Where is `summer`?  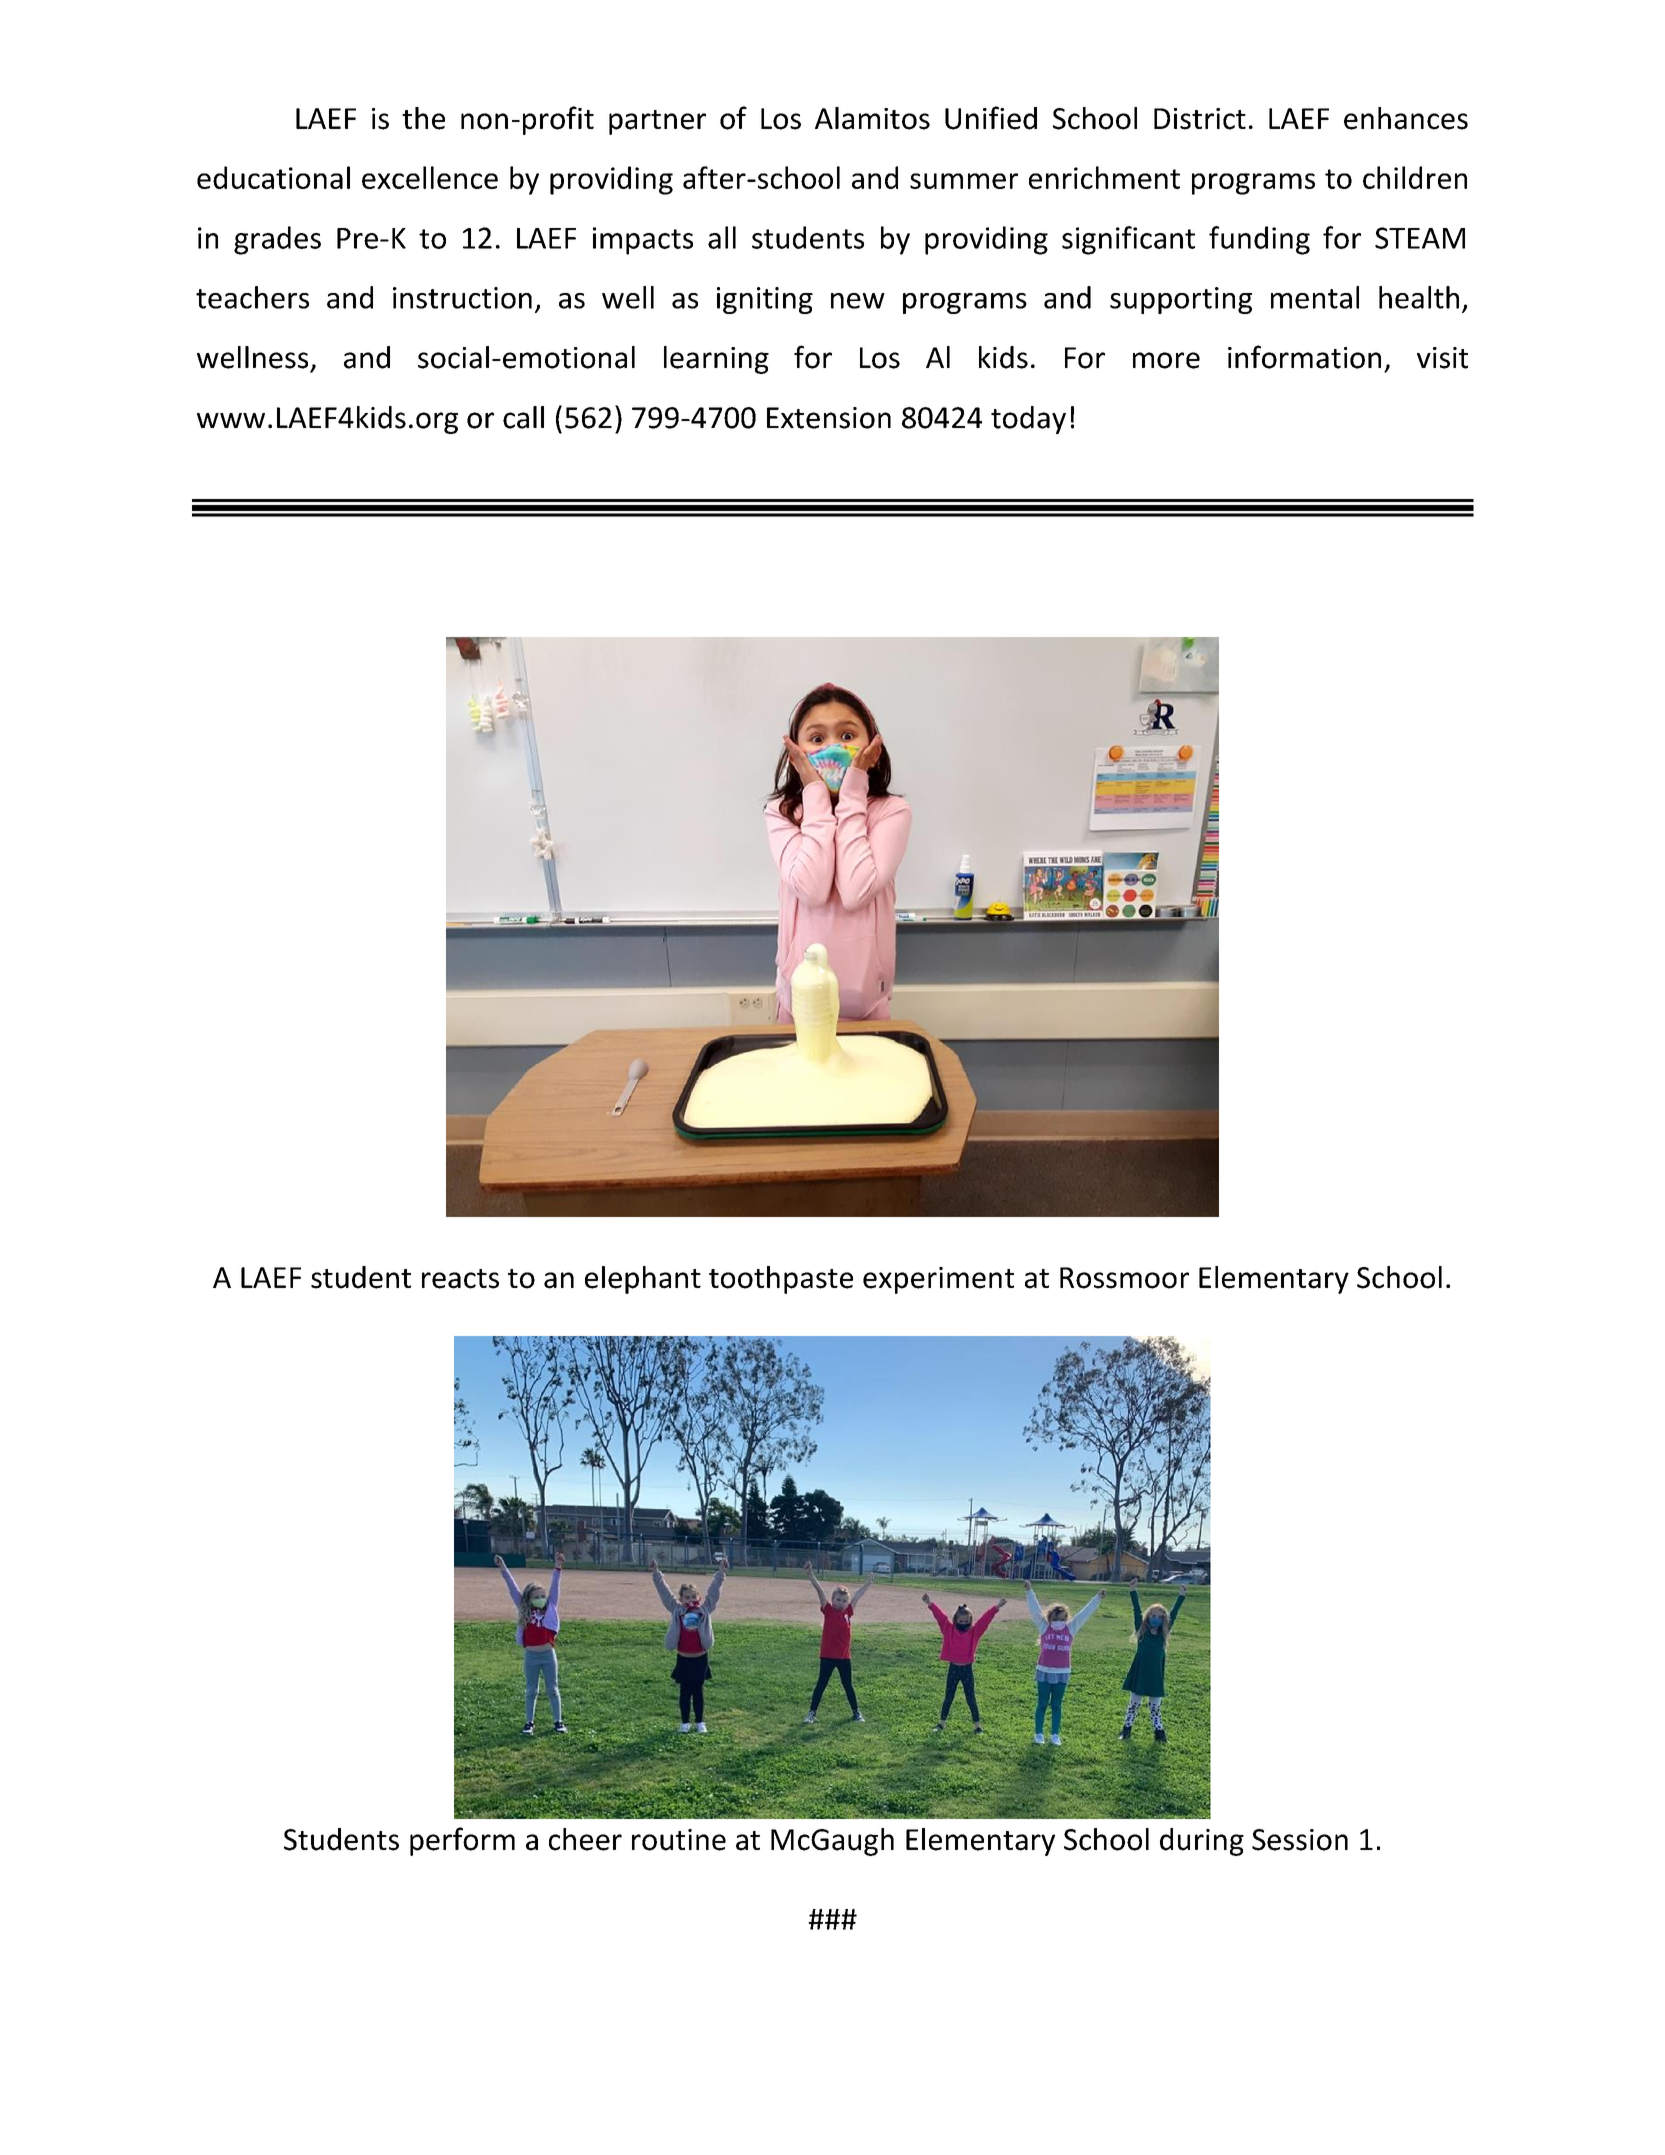
summer is located at coordinates (964, 181).
